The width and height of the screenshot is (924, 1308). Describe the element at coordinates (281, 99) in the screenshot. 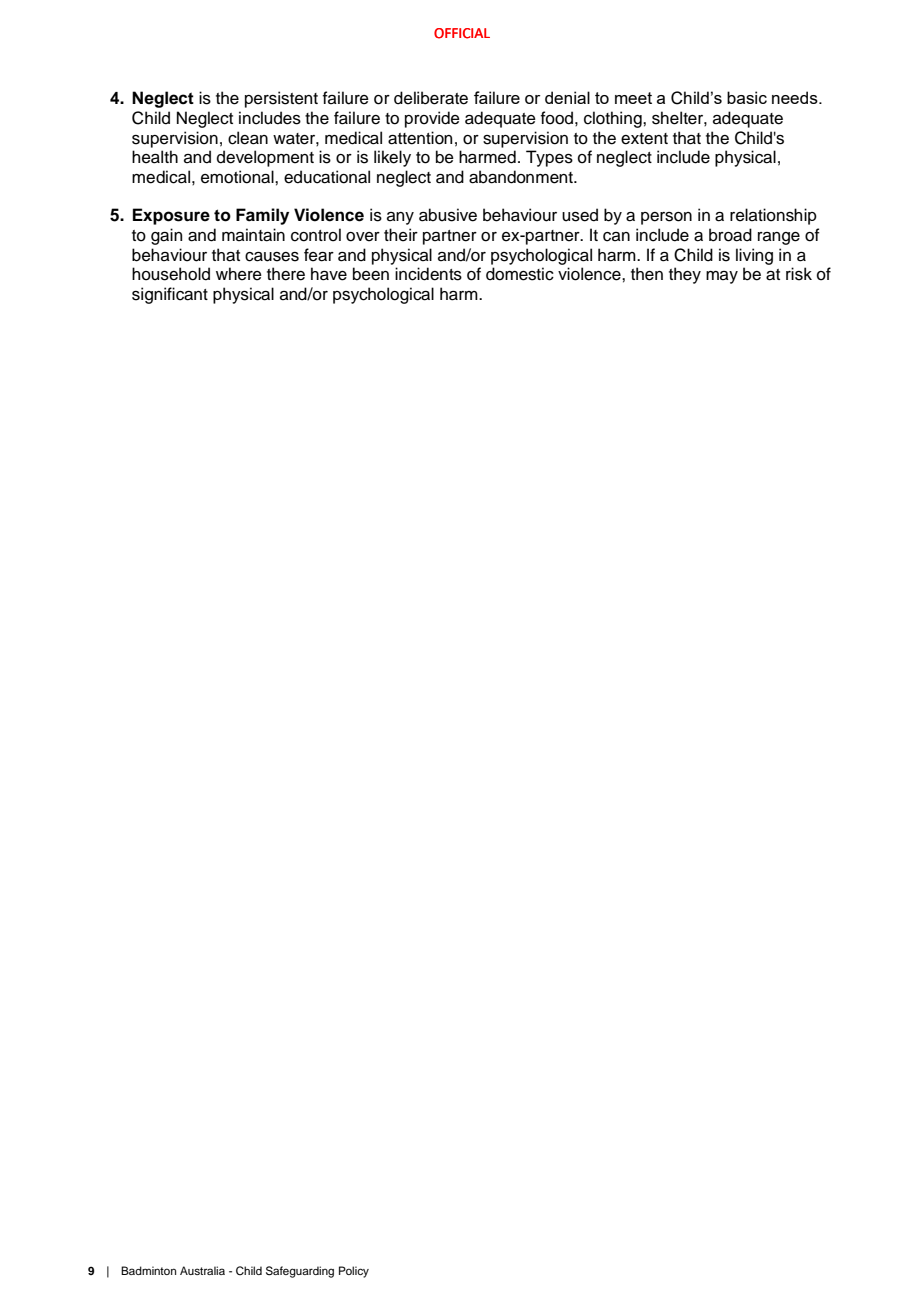

I see `persistent` at that location.
